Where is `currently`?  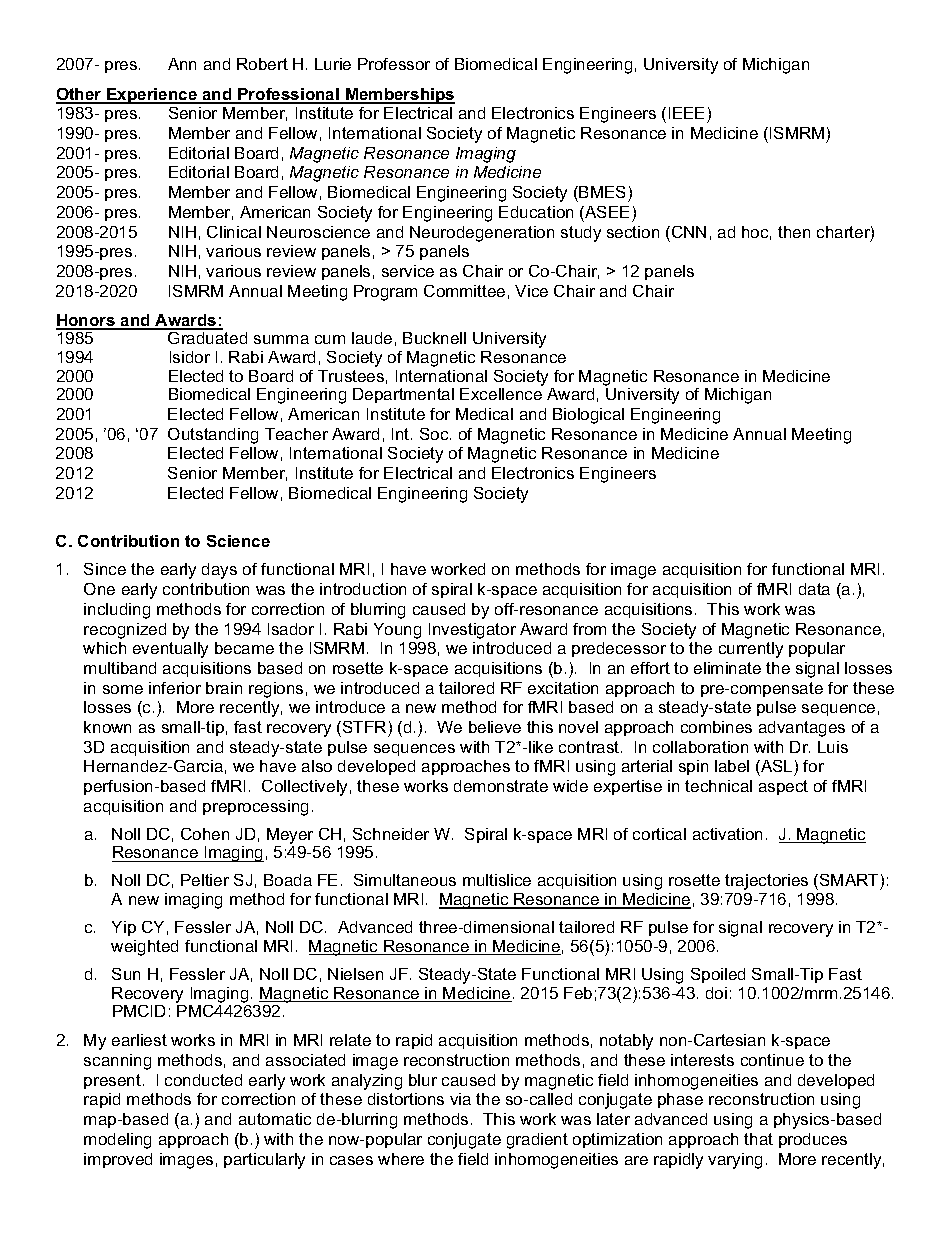 currently is located at coordinates (751, 650).
